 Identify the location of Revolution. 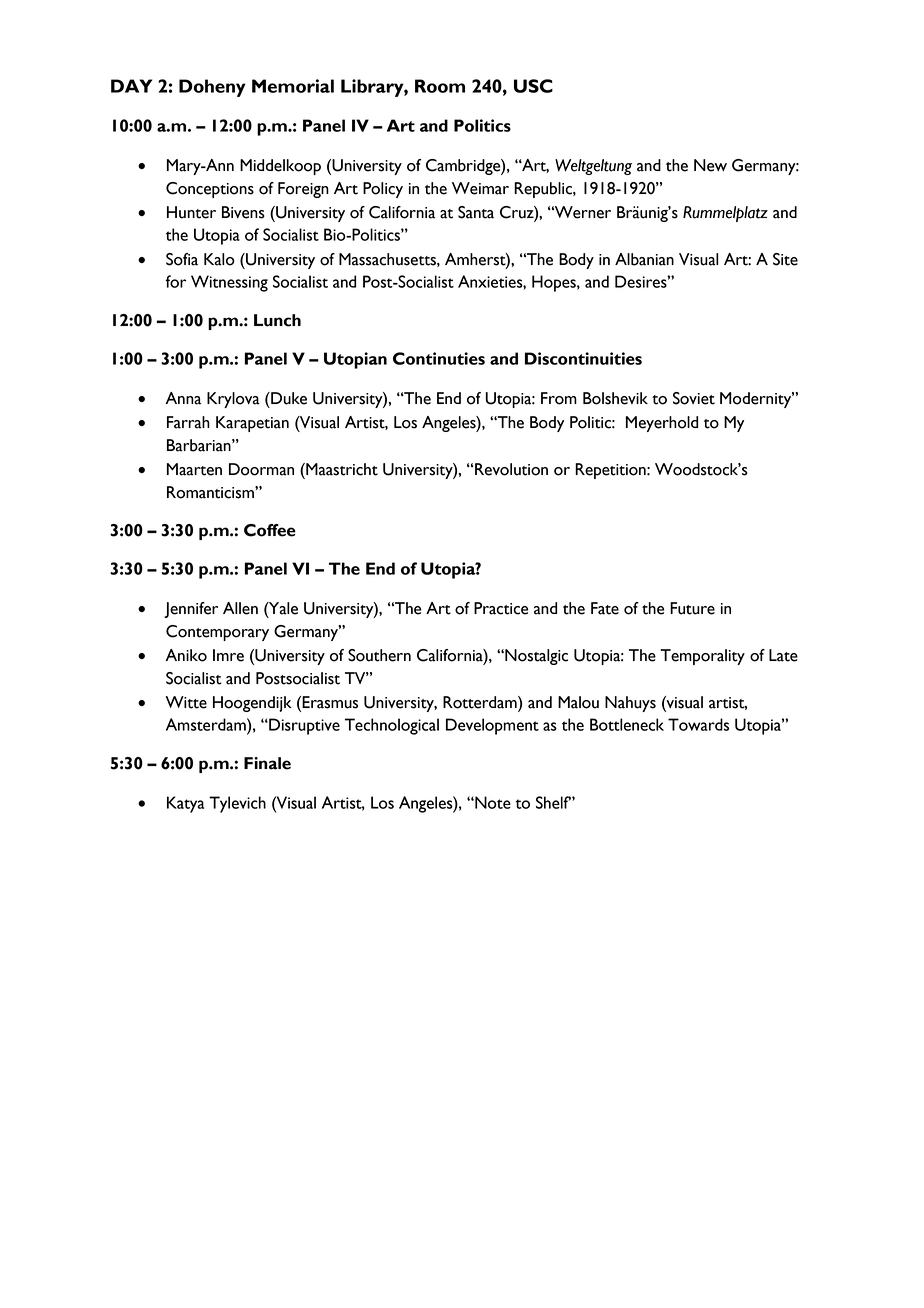
(511, 469).
